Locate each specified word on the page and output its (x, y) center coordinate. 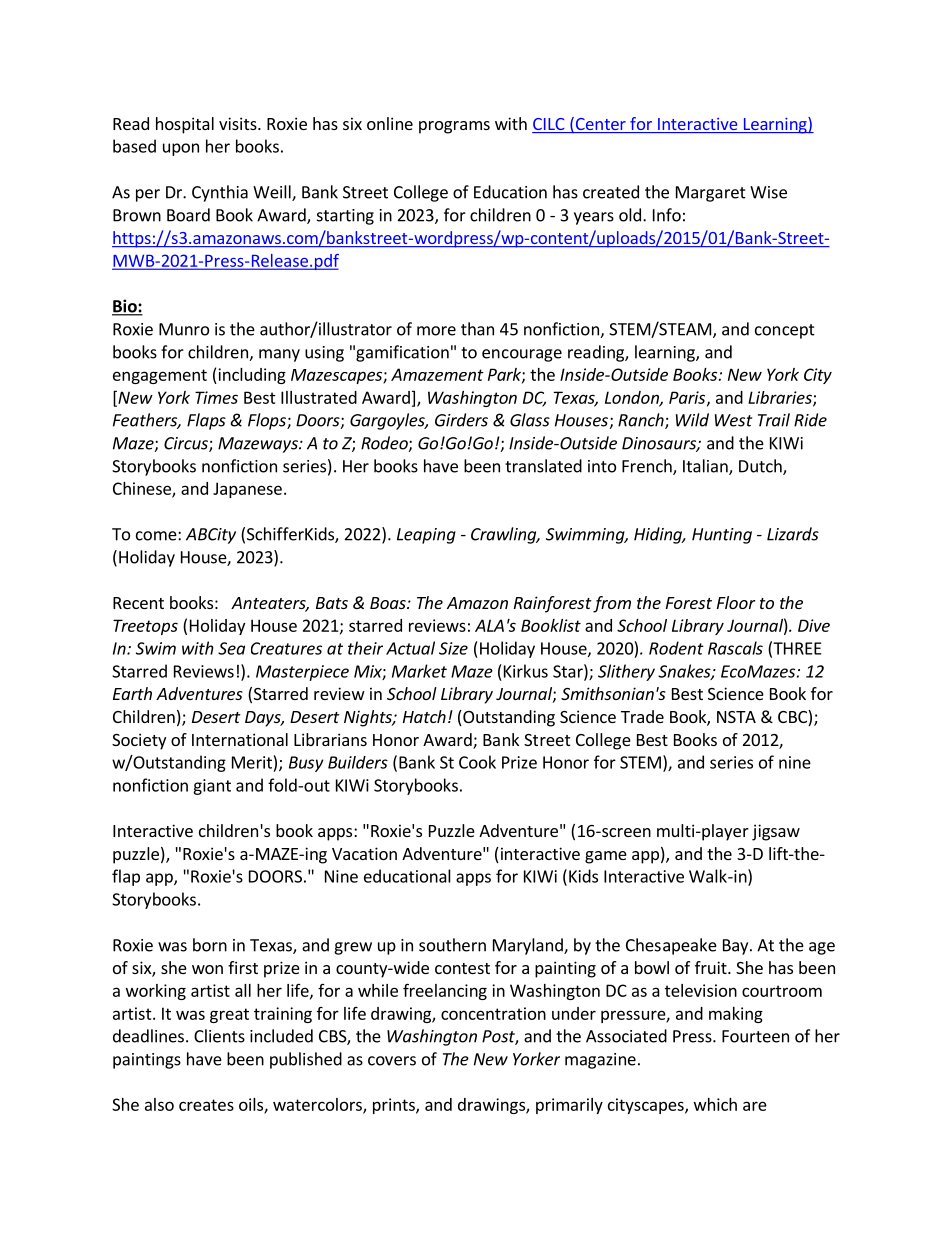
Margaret (711, 194)
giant (212, 787)
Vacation (364, 853)
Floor (736, 602)
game (606, 857)
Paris (688, 398)
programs (454, 127)
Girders (461, 420)
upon (181, 149)
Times (216, 397)
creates (206, 1105)
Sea (231, 648)
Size (453, 648)
